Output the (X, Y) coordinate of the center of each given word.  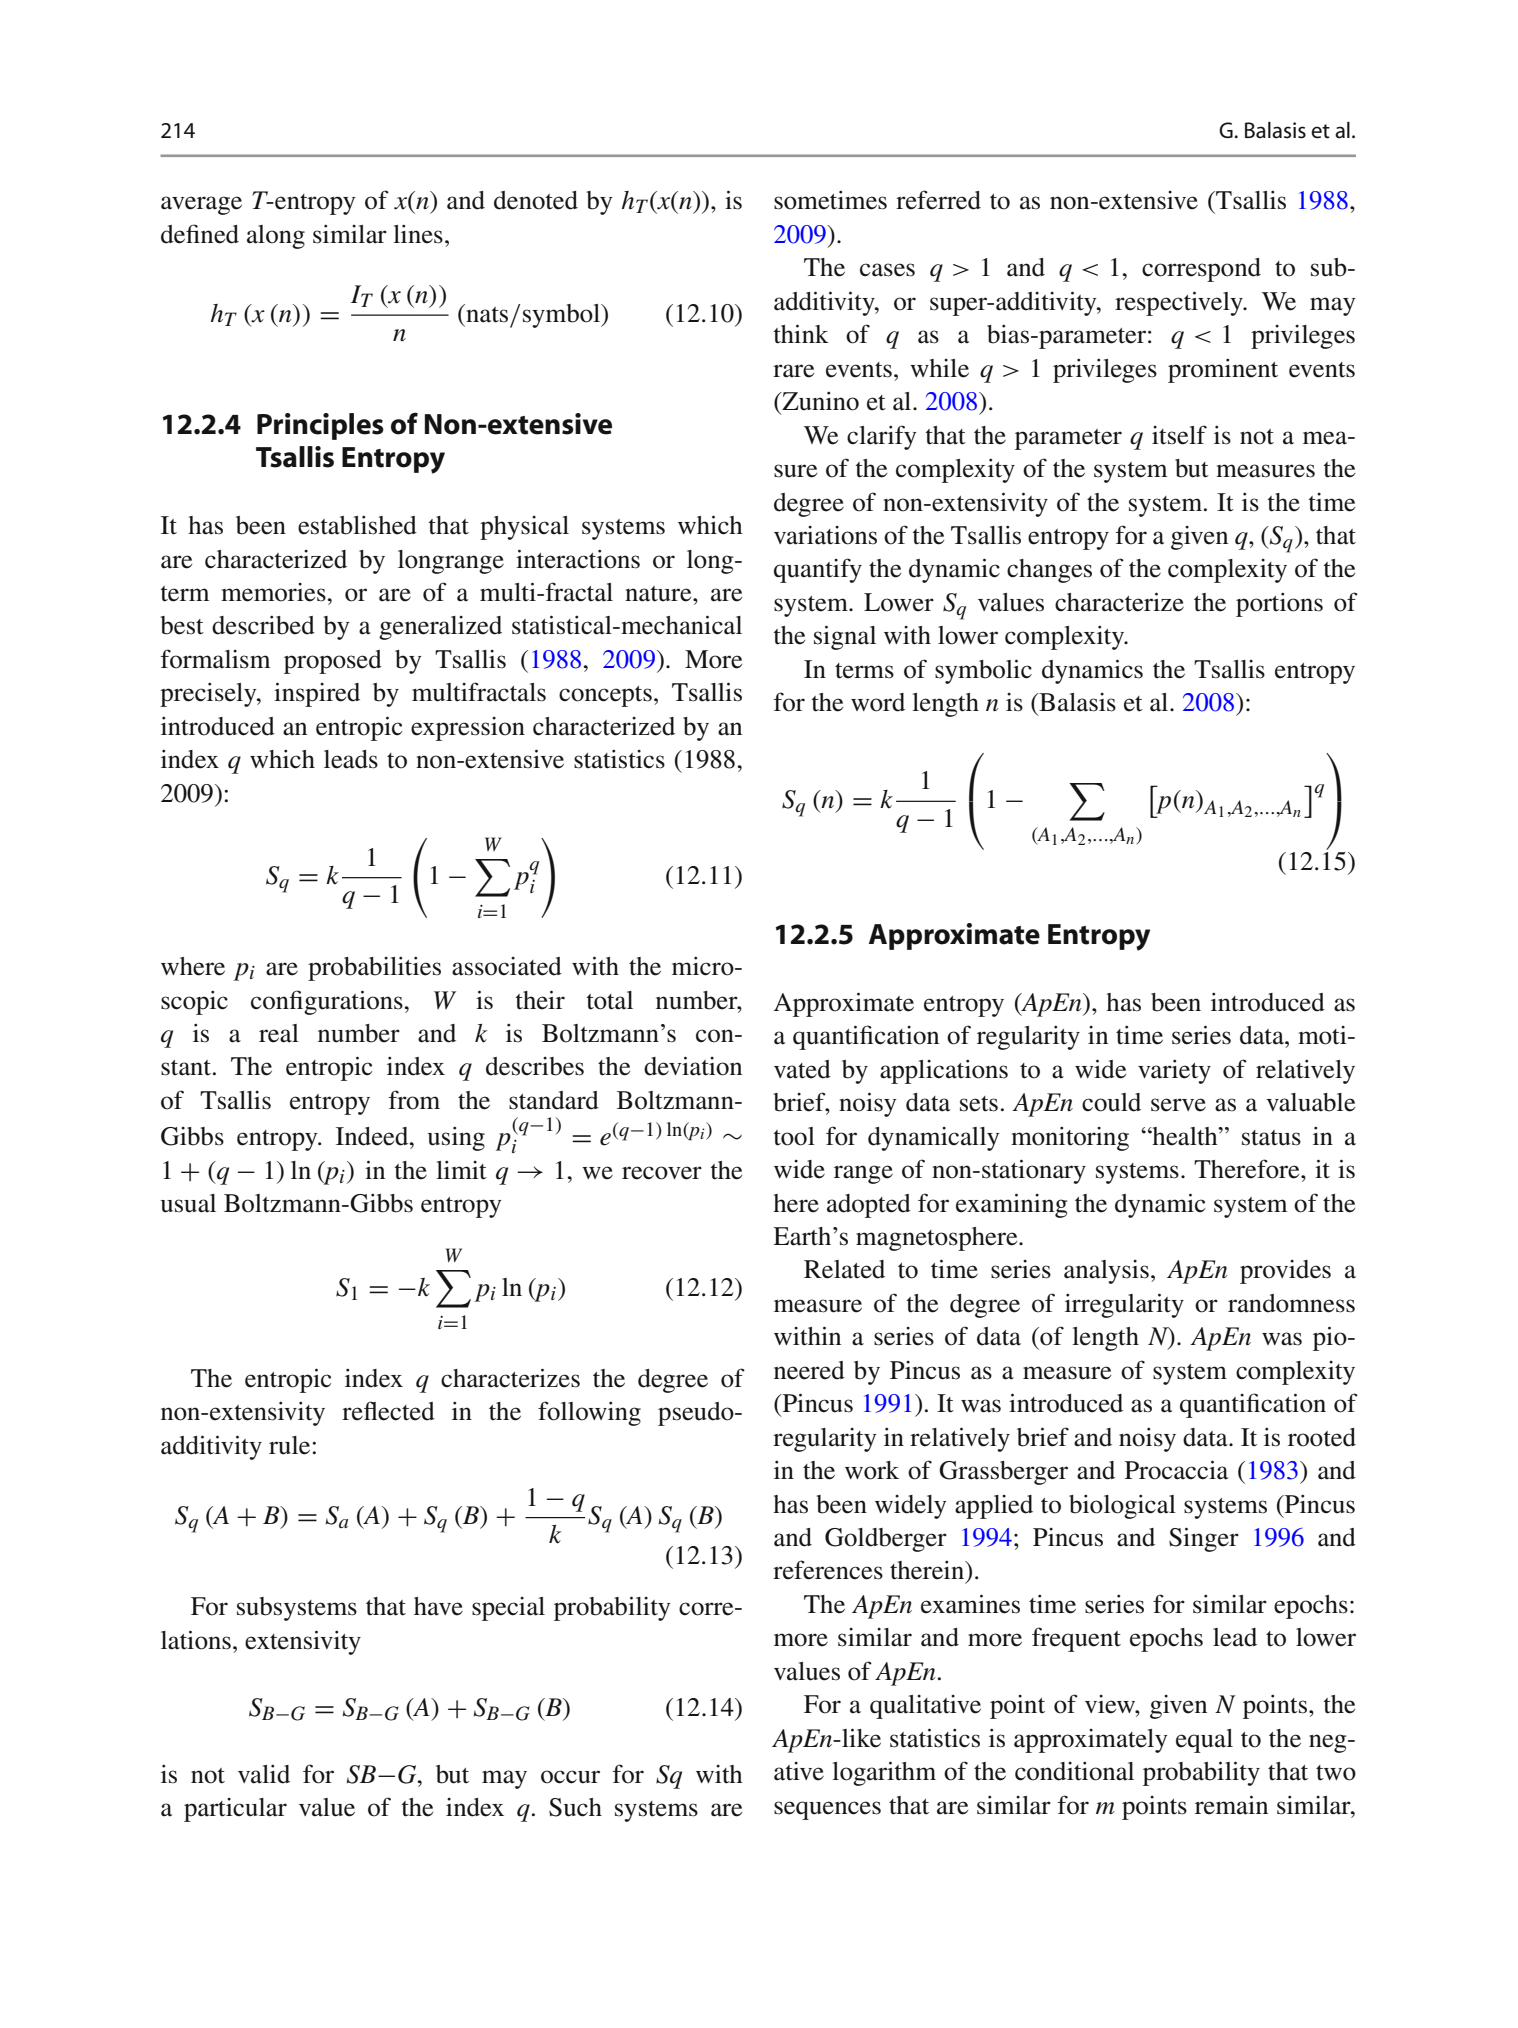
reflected (388, 1411)
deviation (693, 1066)
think (801, 334)
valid (264, 1774)
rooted (1322, 1437)
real (279, 1033)
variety (1174, 1072)
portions (1279, 605)
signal (845, 637)
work (872, 1470)
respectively (1180, 303)
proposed (333, 662)
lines (418, 234)
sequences (827, 1810)
